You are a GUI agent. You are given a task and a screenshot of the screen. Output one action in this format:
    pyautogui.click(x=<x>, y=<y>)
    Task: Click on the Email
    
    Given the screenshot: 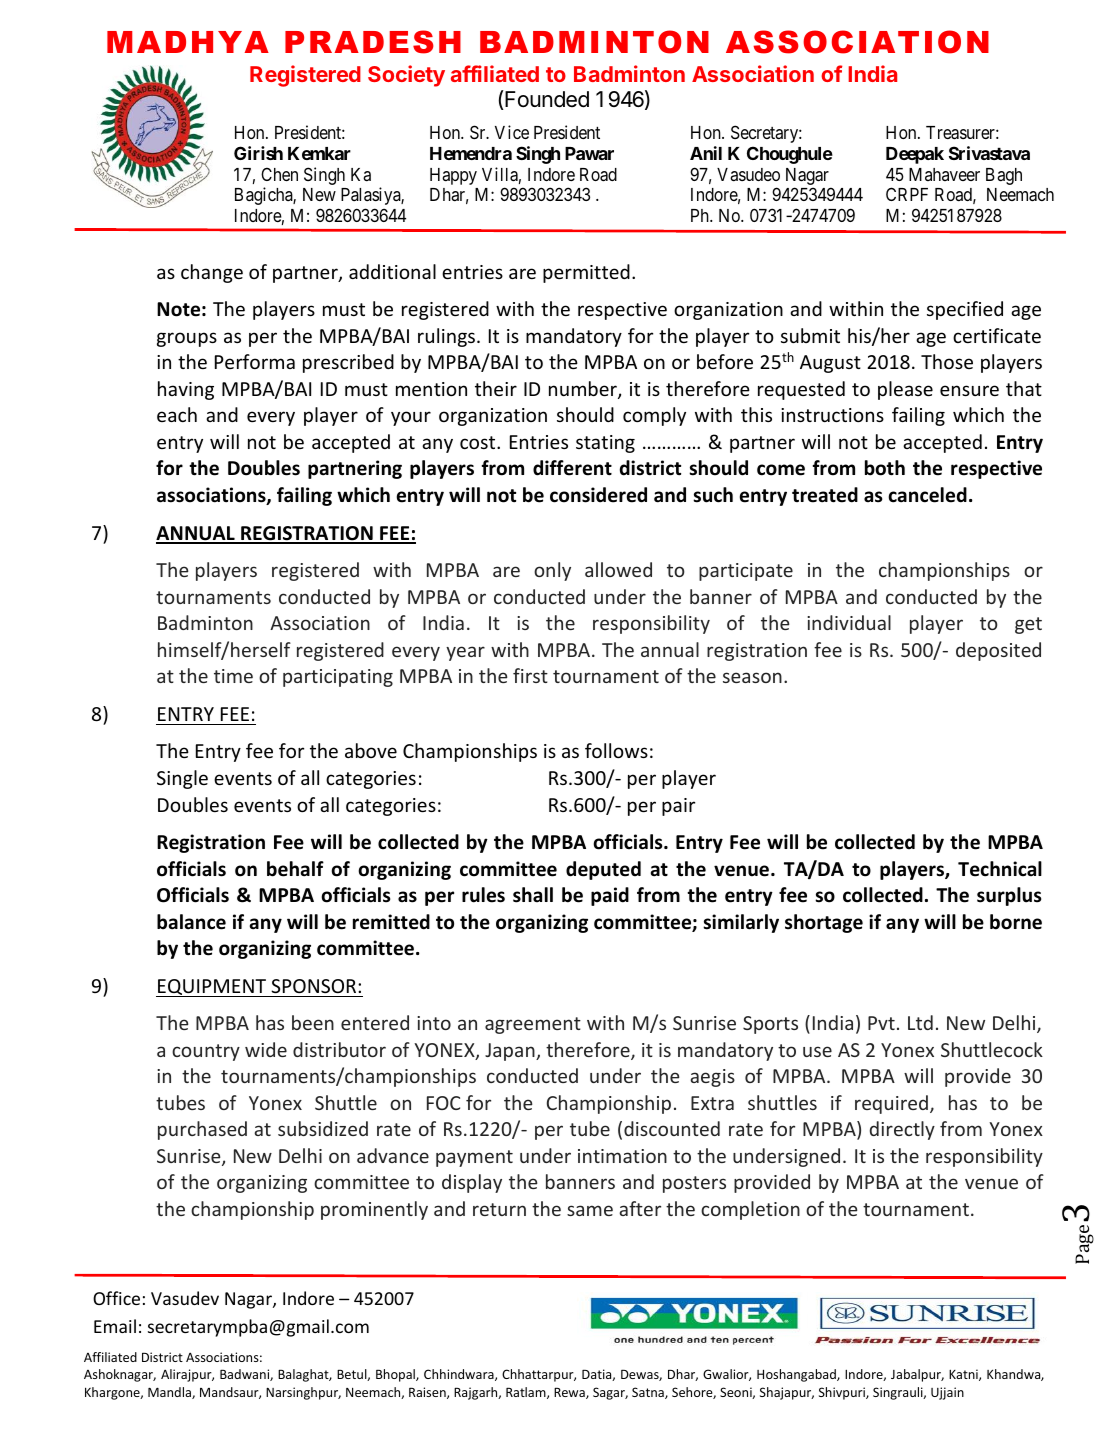 What is the action you would take?
    pyautogui.click(x=115, y=1326)
